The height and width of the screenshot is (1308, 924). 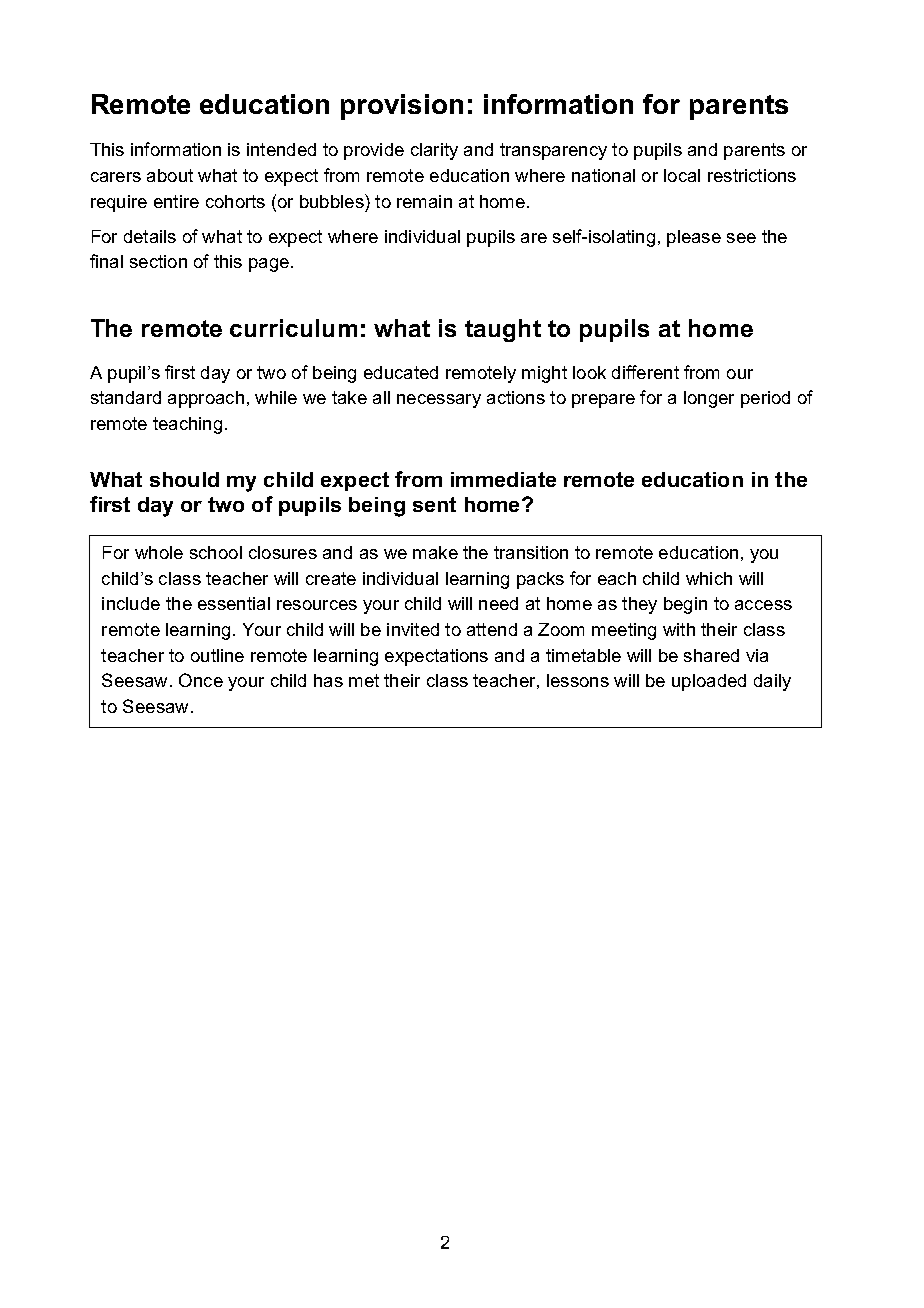 I want to click on longer, so click(x=709, y=399).
